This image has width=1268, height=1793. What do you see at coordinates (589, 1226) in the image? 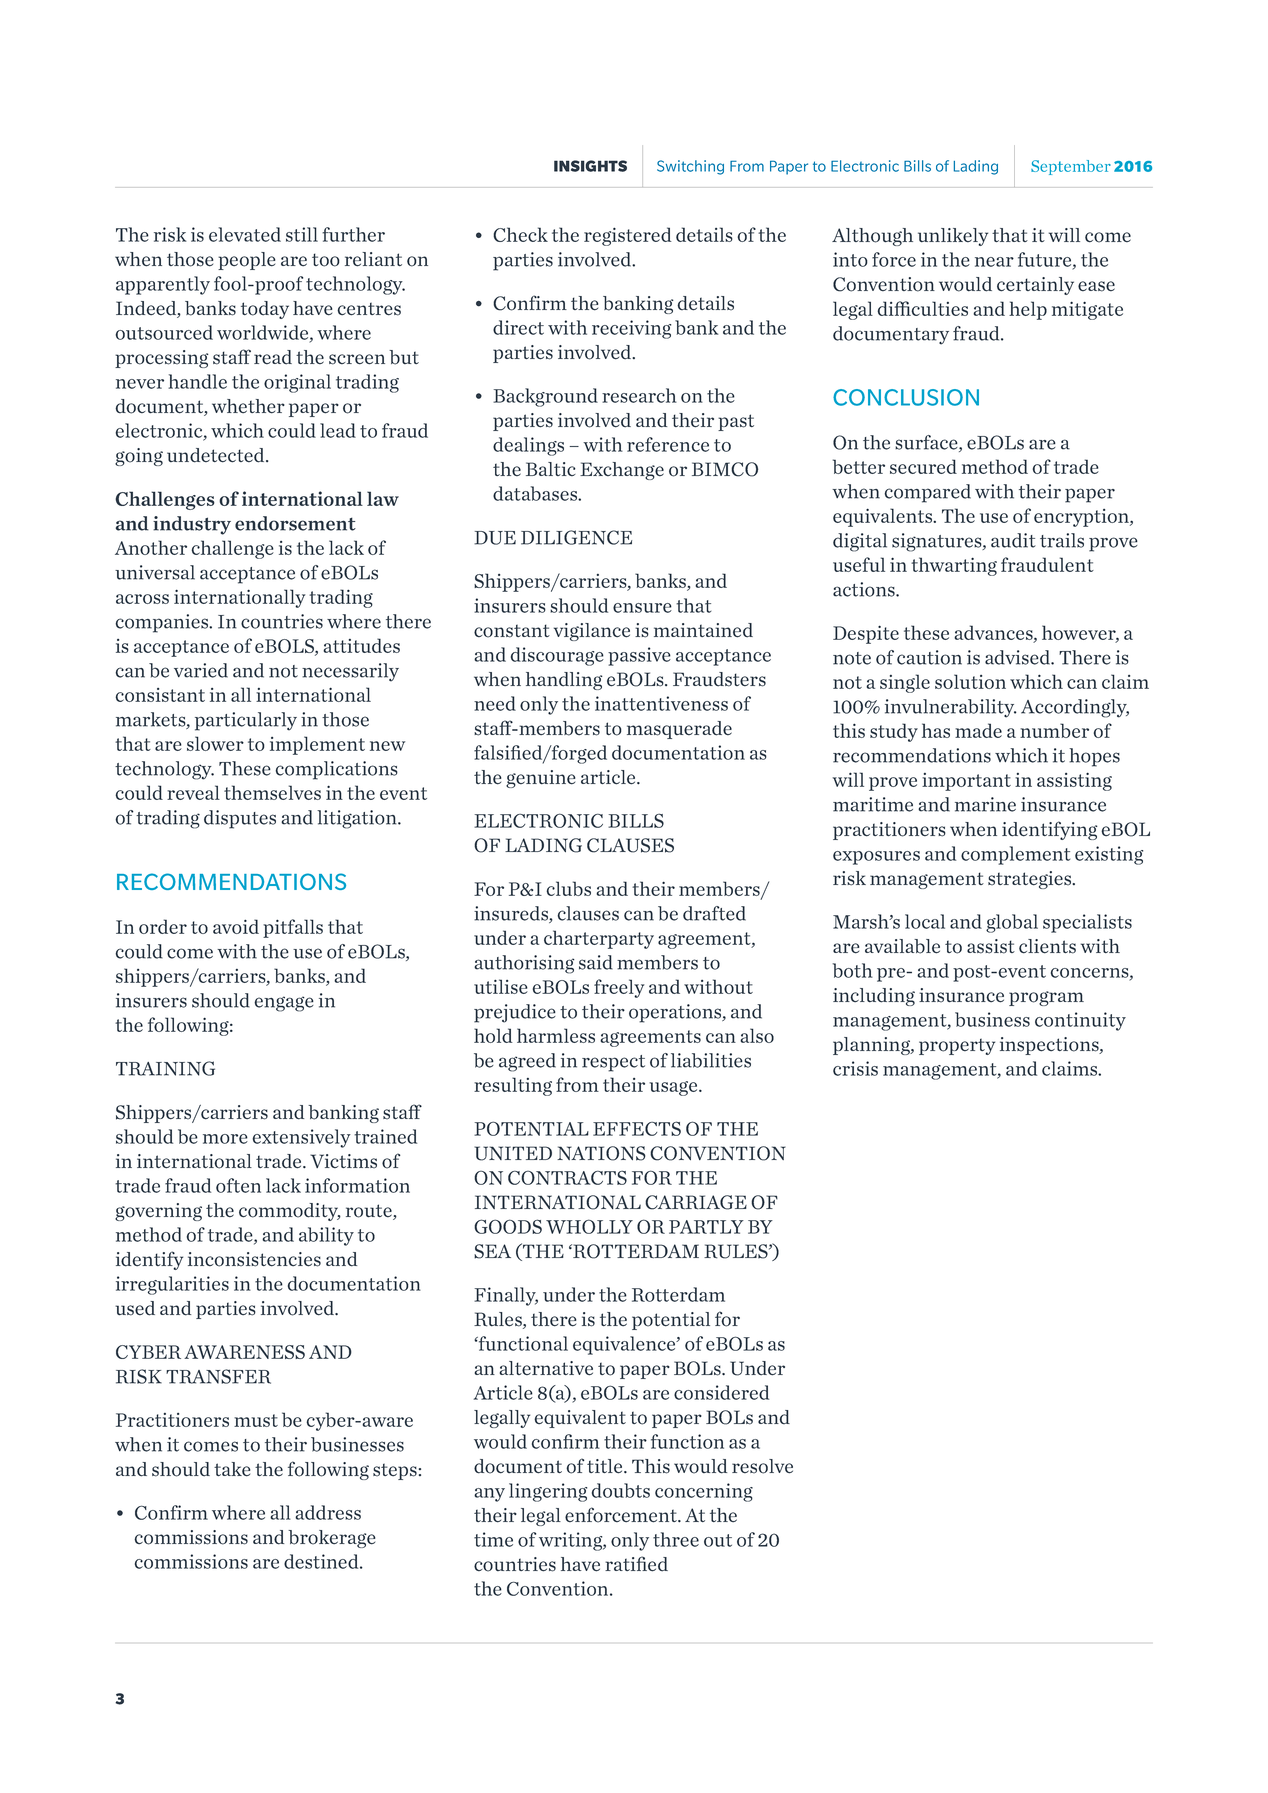
I see `WHOLLY` at bounding box center [589, 1226].
